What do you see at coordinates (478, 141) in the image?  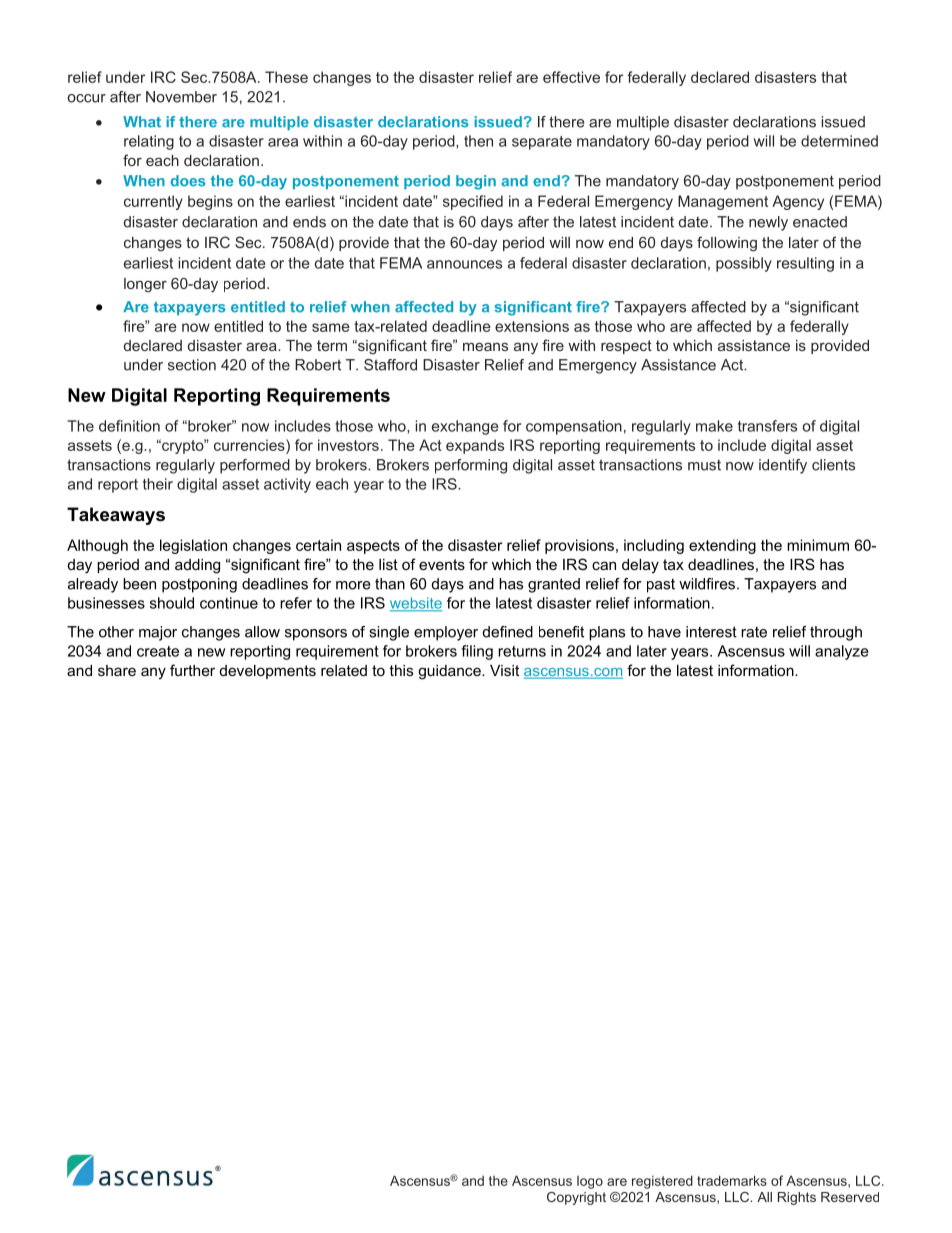 I see `then` at bounding box center [478, 141].
